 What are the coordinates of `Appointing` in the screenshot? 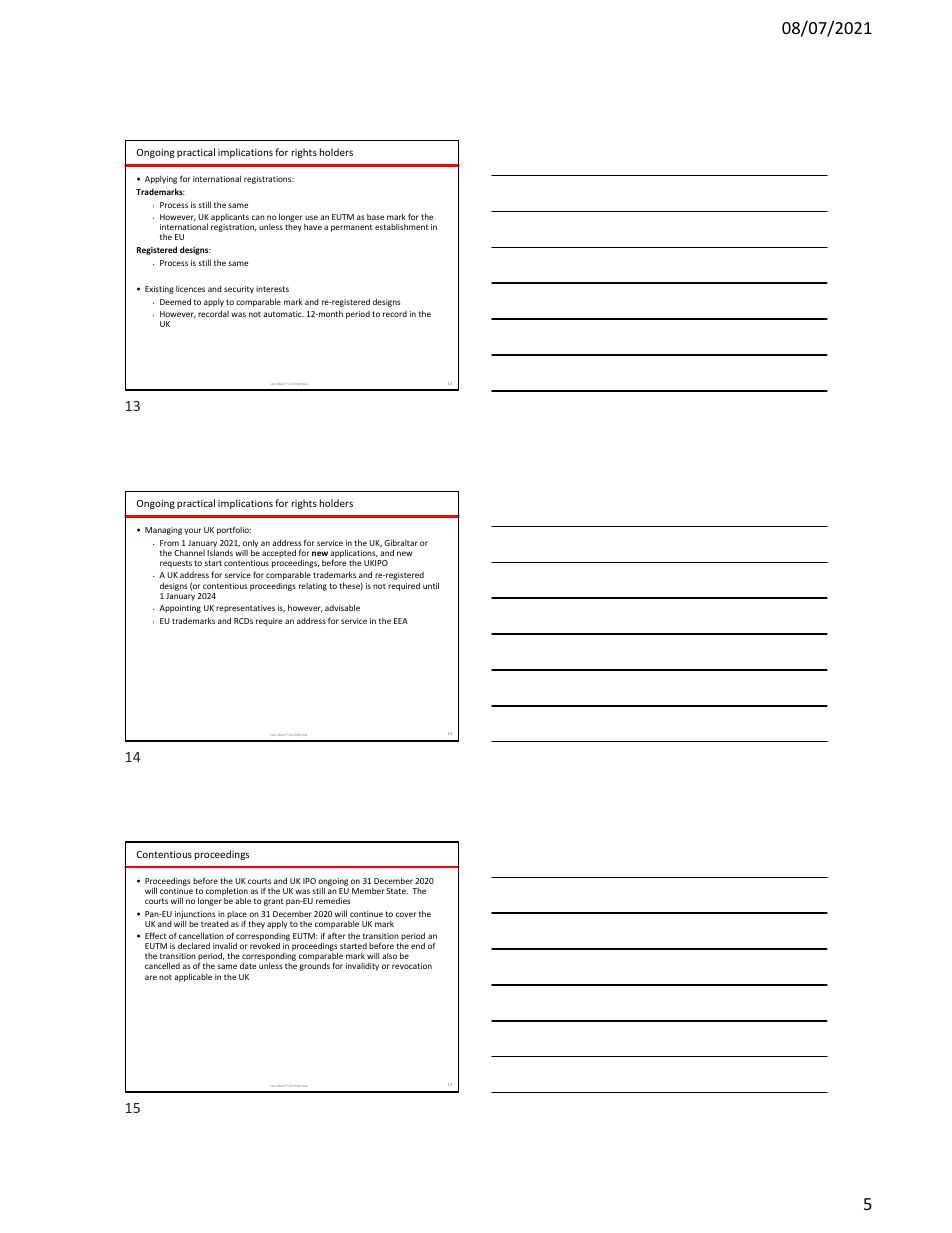 It's located at (180, 609).
